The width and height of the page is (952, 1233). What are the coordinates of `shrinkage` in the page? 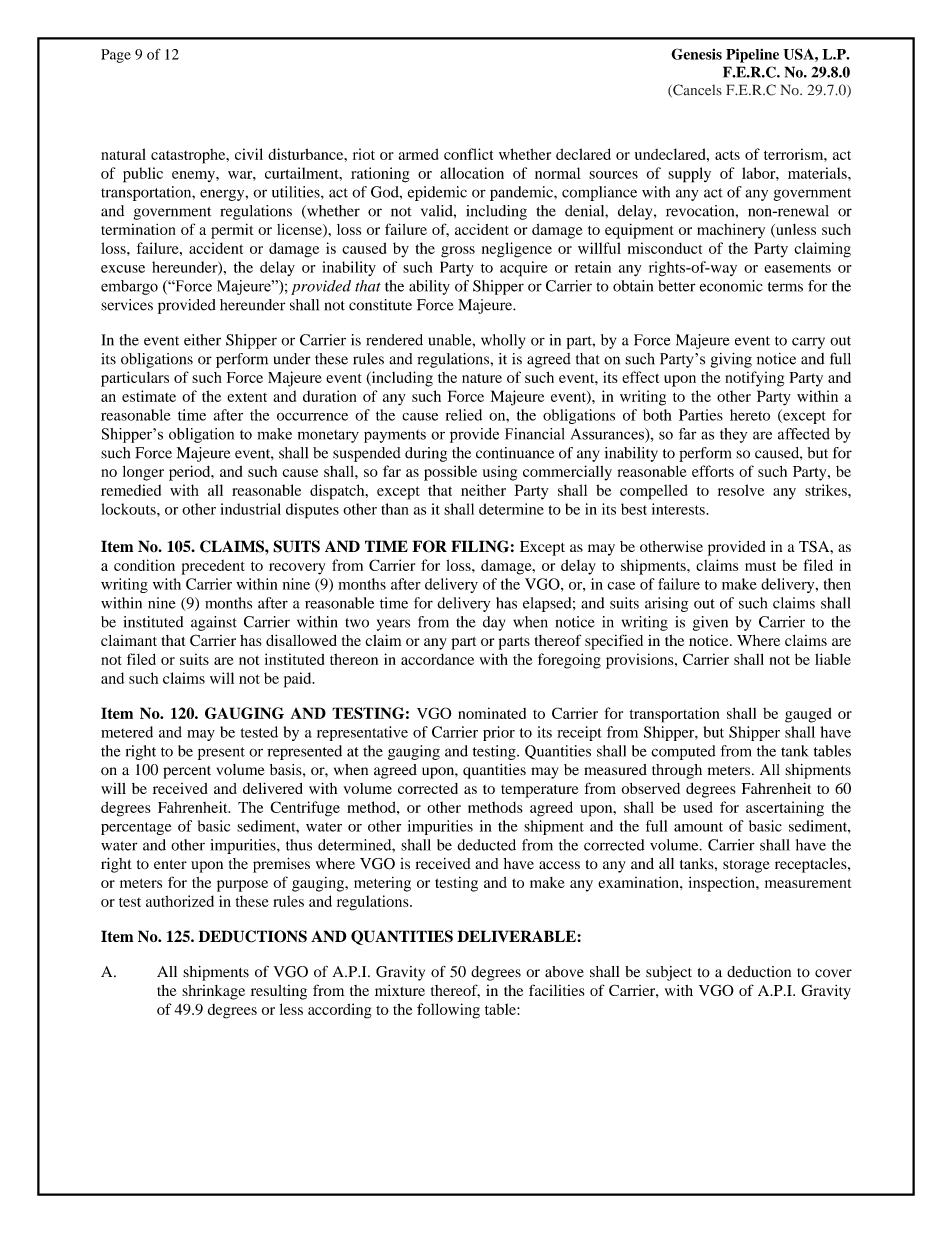 It's located at (213, 992).
